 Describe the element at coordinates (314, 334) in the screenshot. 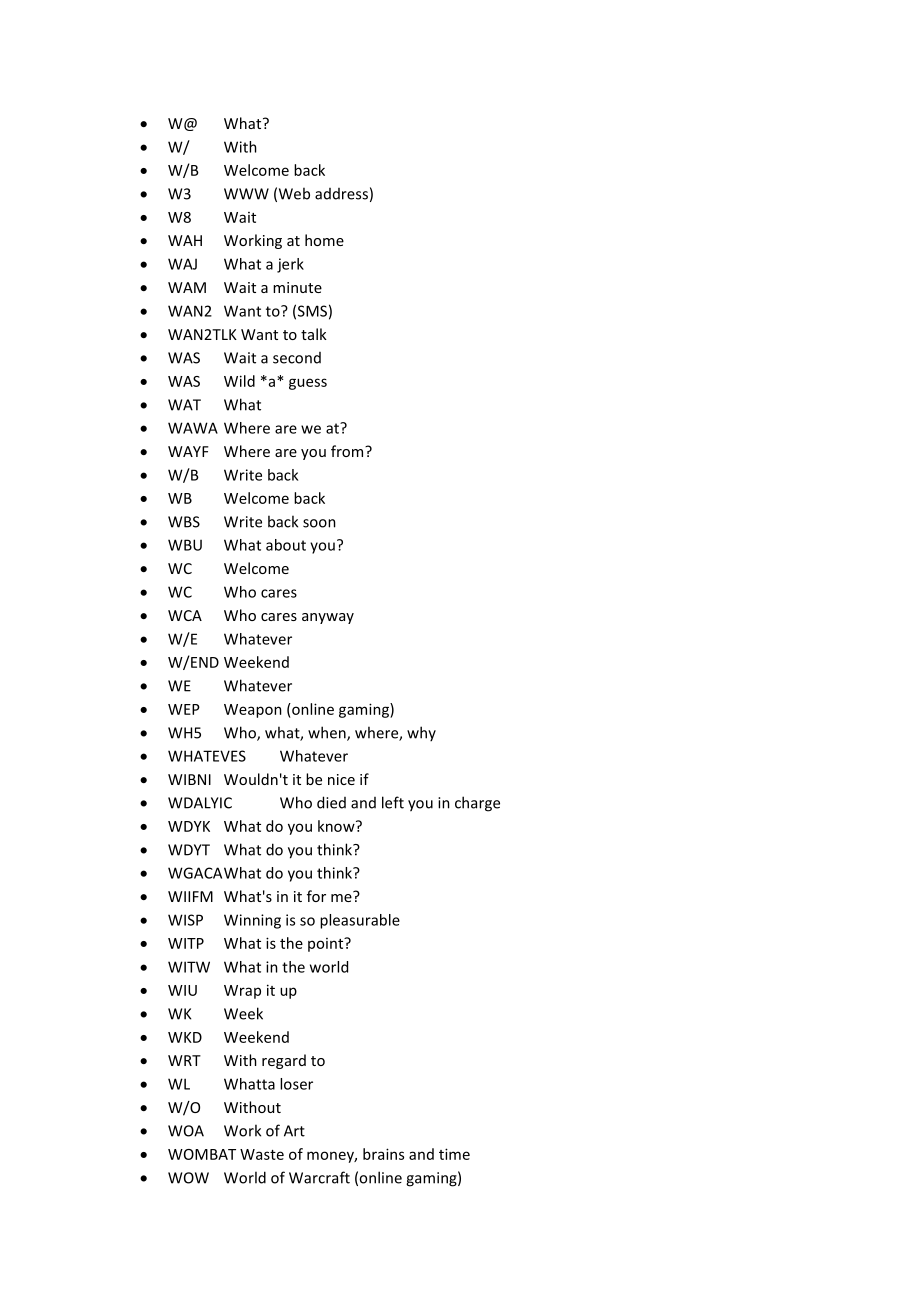

I see `talk` at that location.
